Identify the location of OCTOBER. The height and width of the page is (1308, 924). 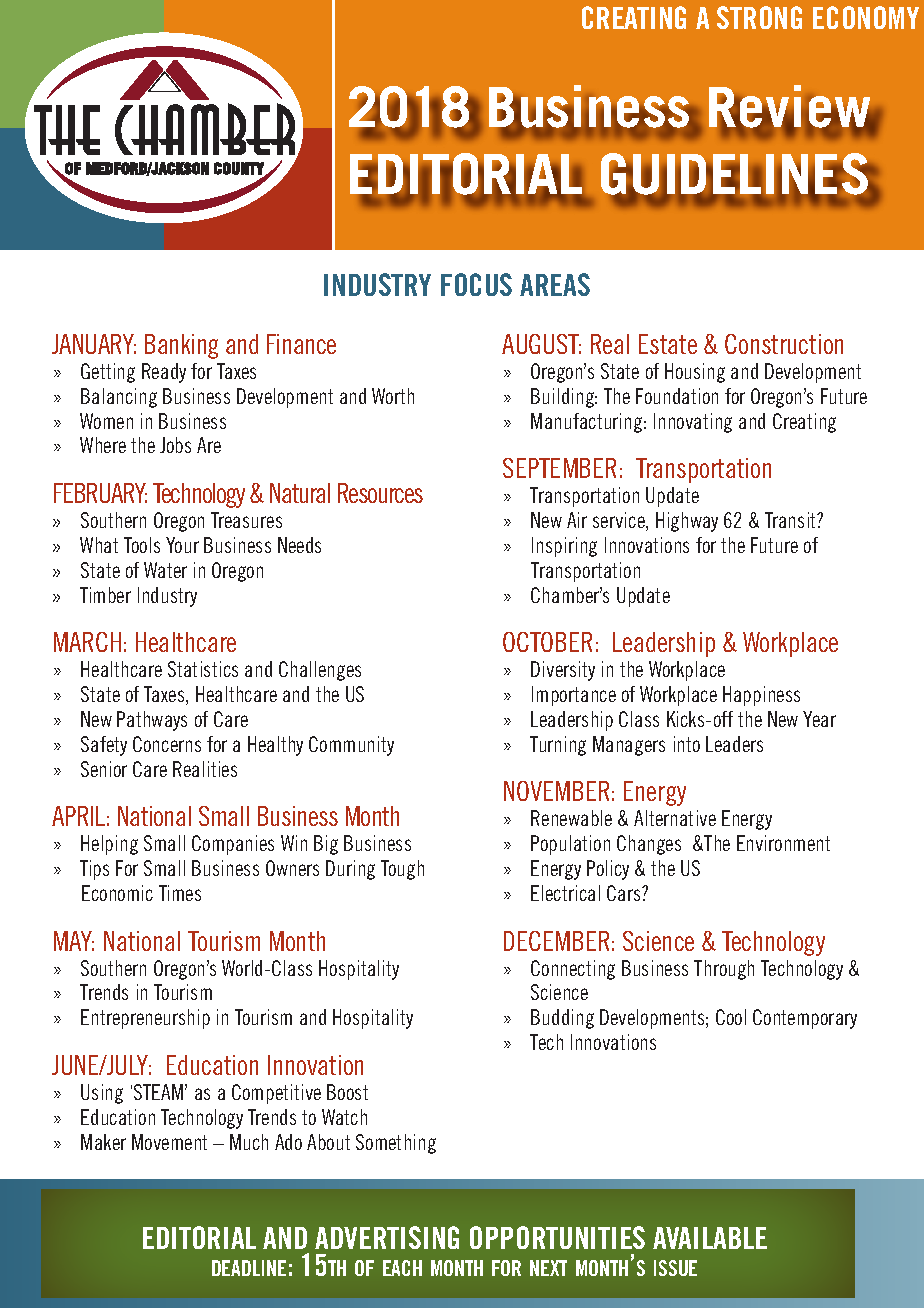
(547, 642).
